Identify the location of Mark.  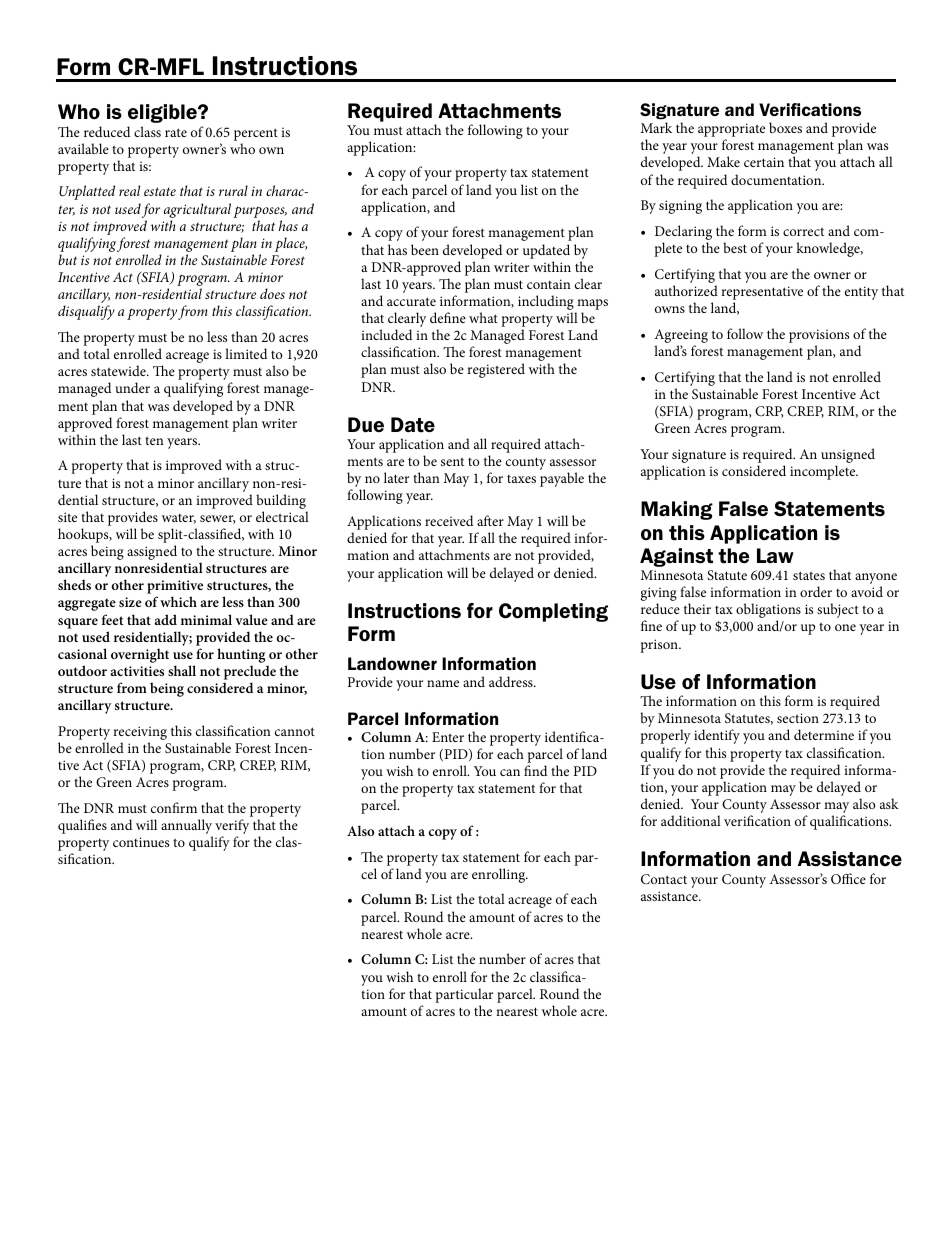
(656, 127).
